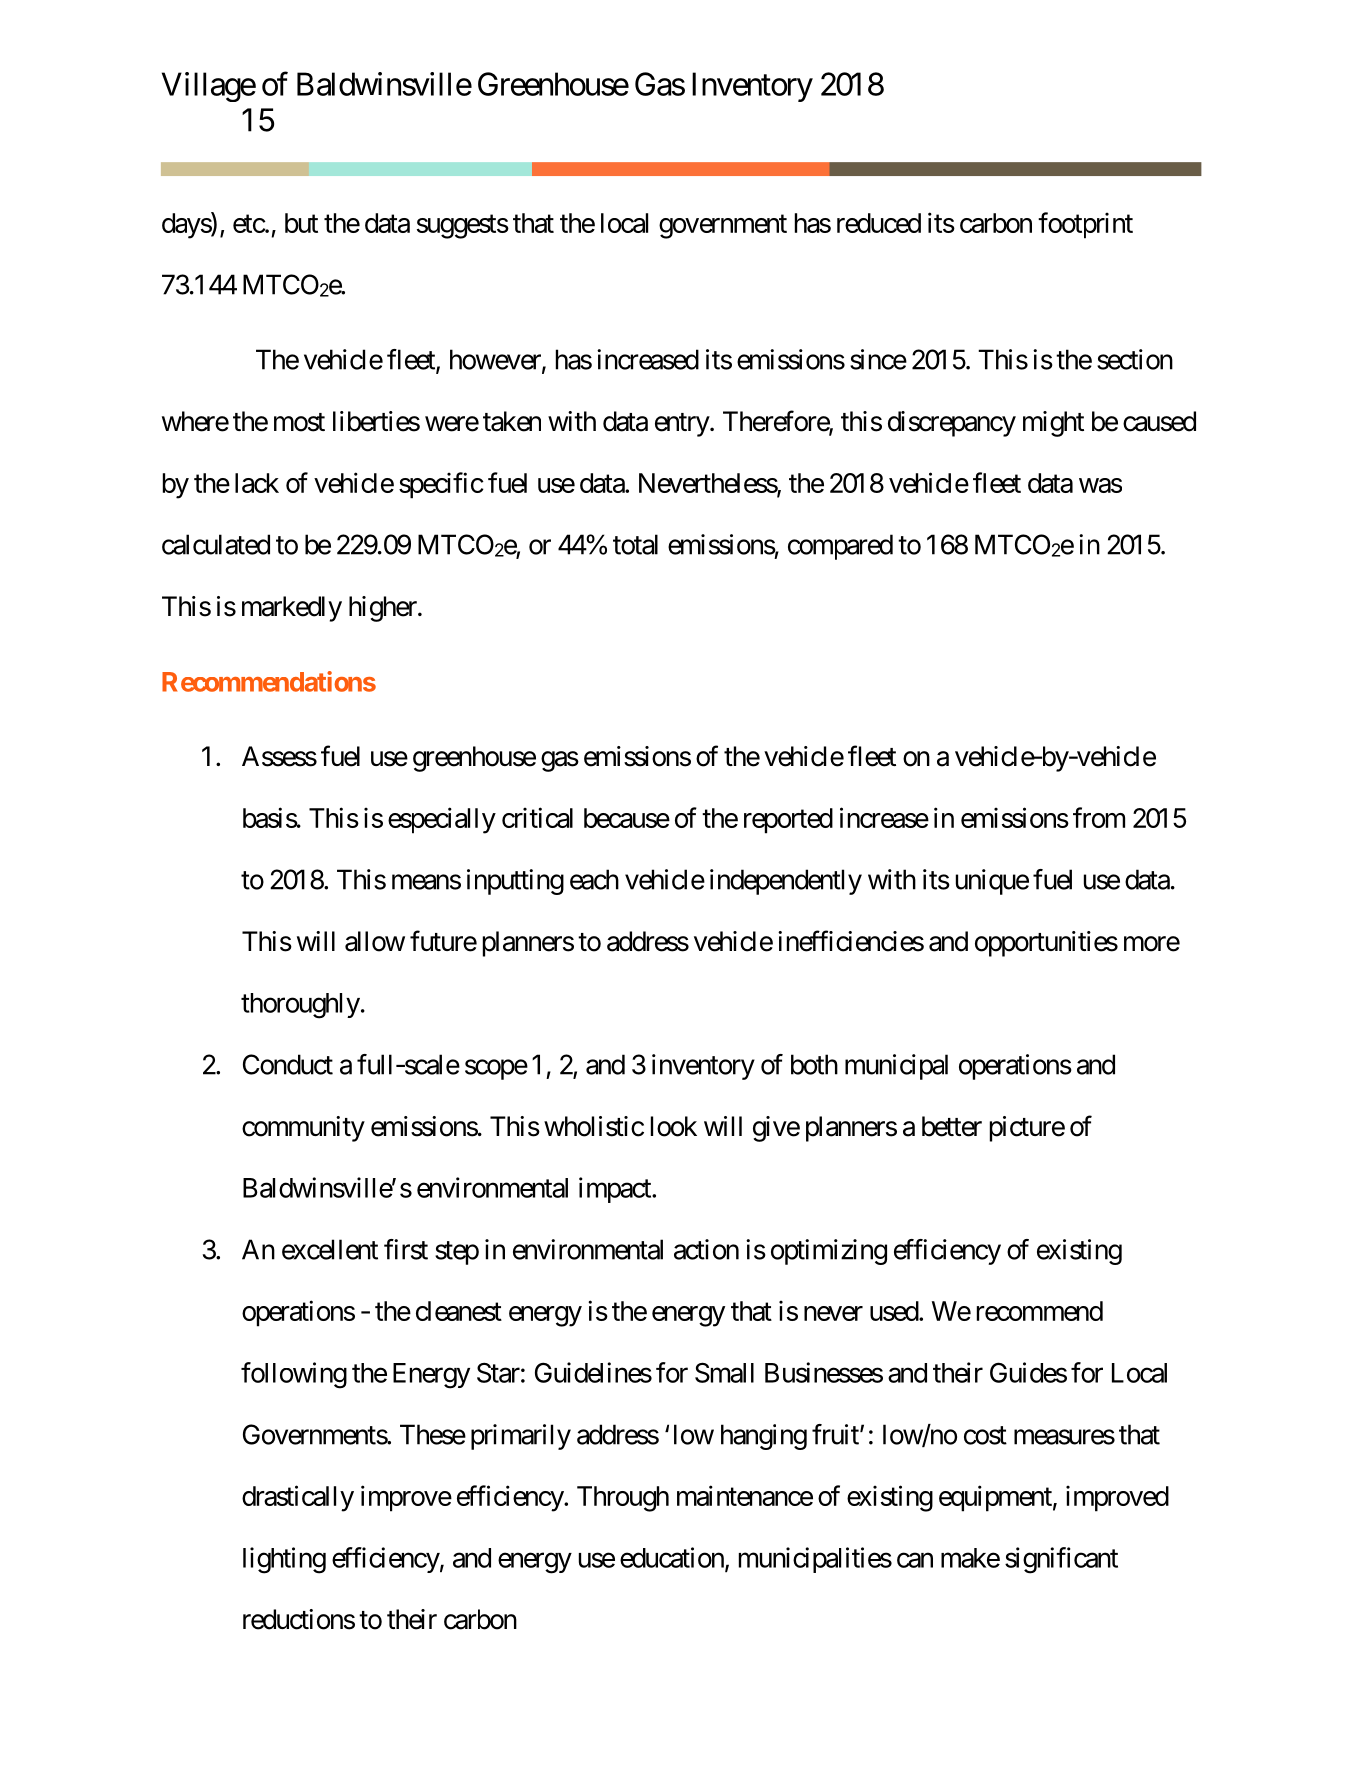 The image size is (1367, 1769). Describe the element at coordinates (674, 1126) in the screenshot. I see `look` at that location.
